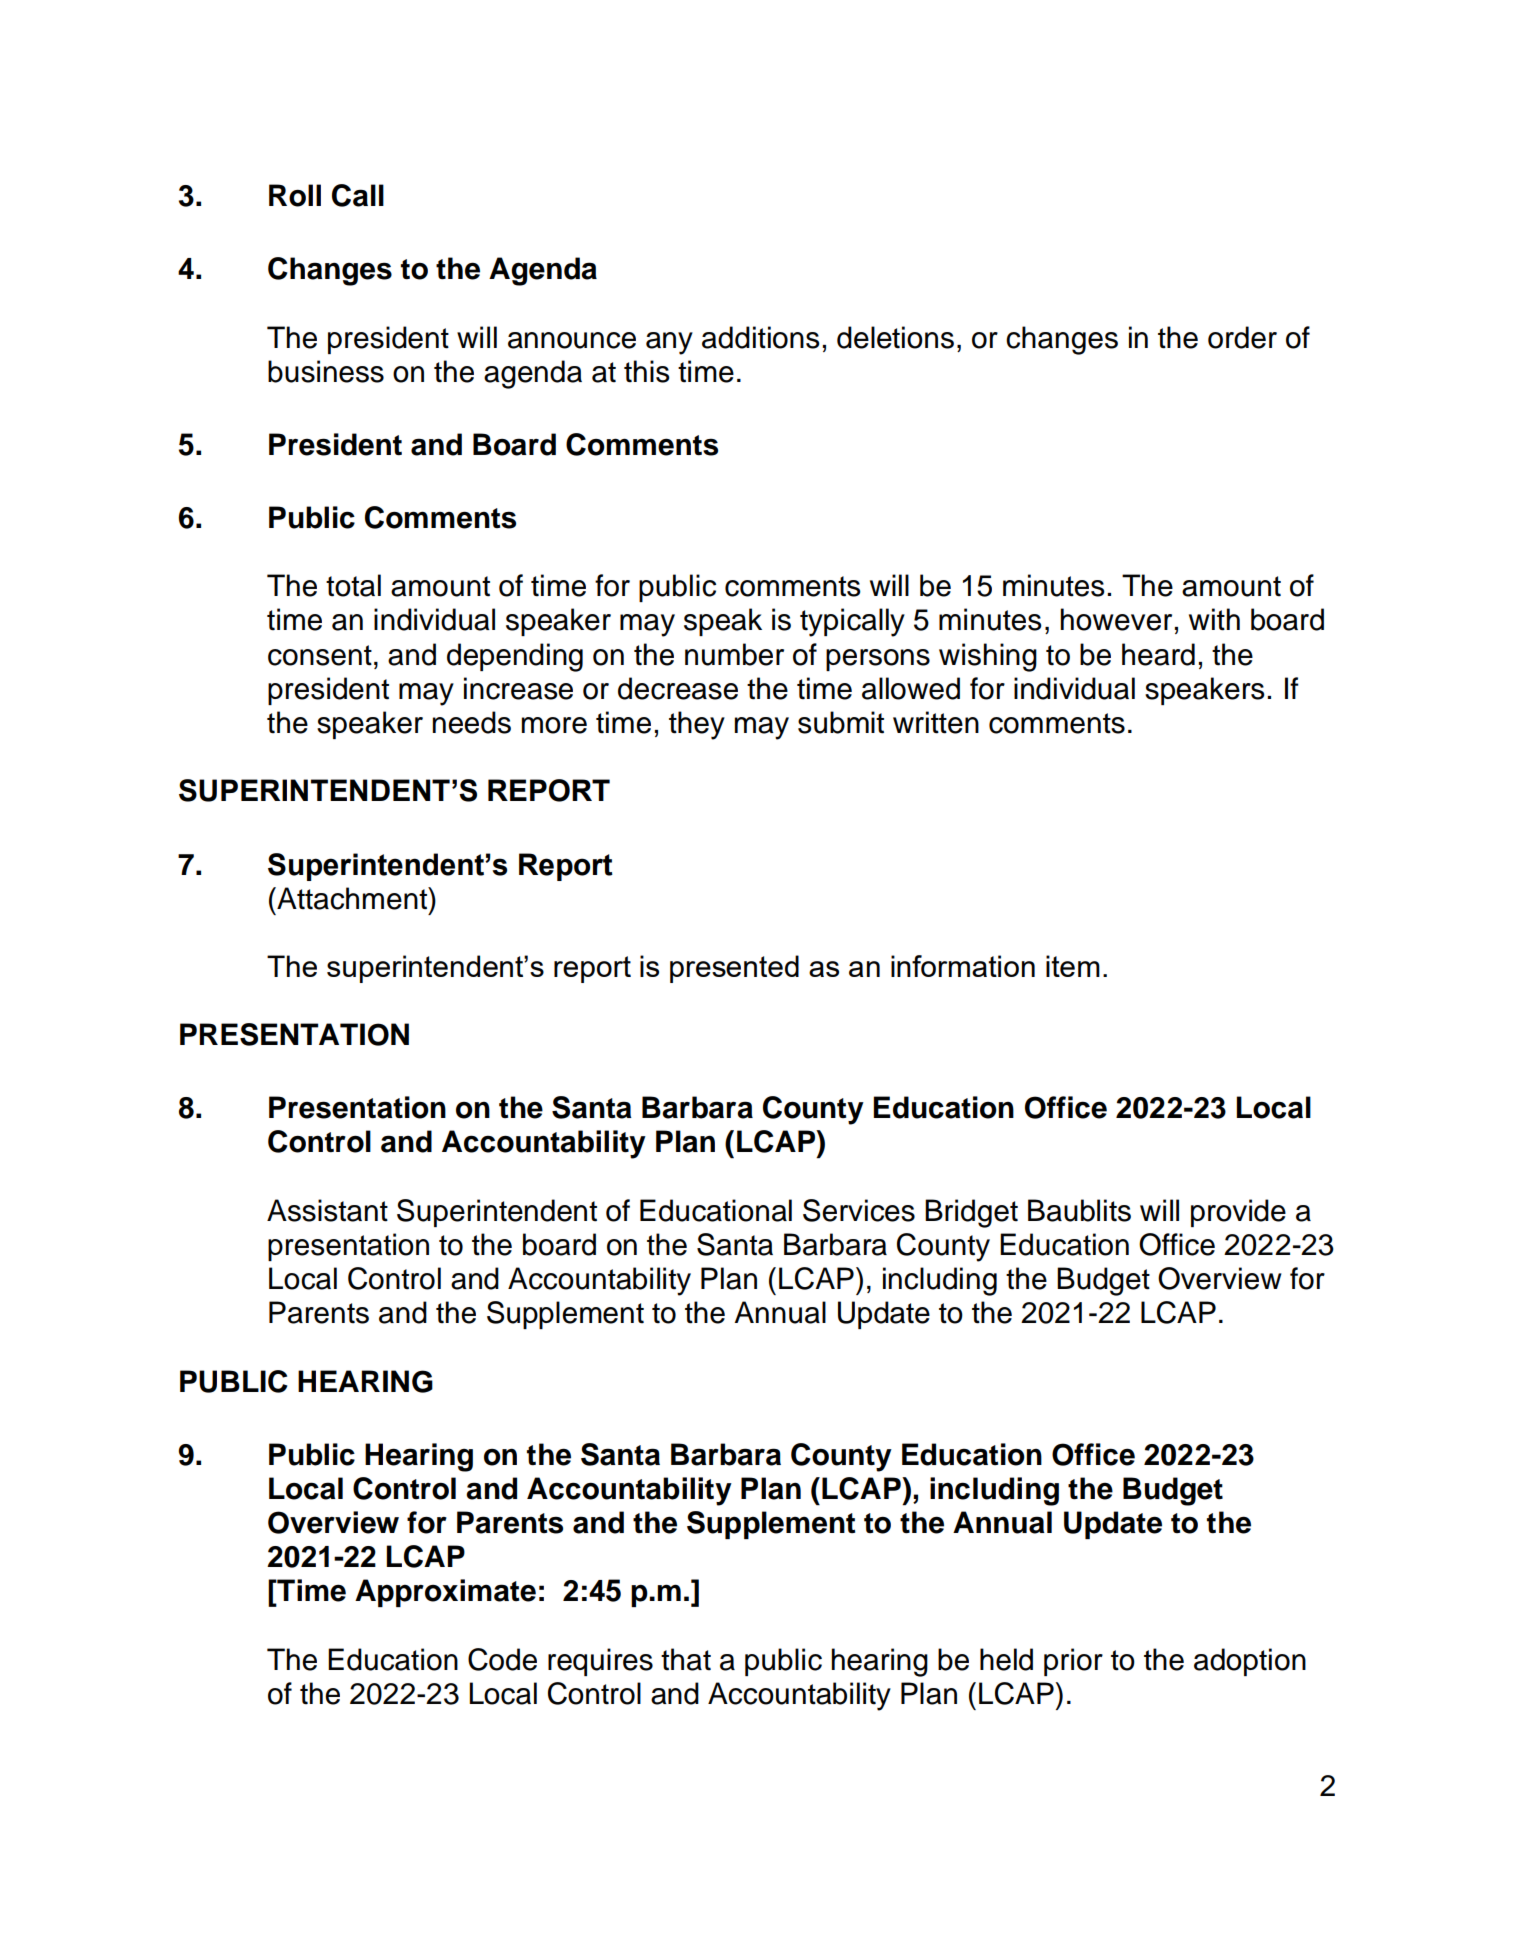 The image size is (1514, 1959). I want to click on additions, so click(761, 337).
